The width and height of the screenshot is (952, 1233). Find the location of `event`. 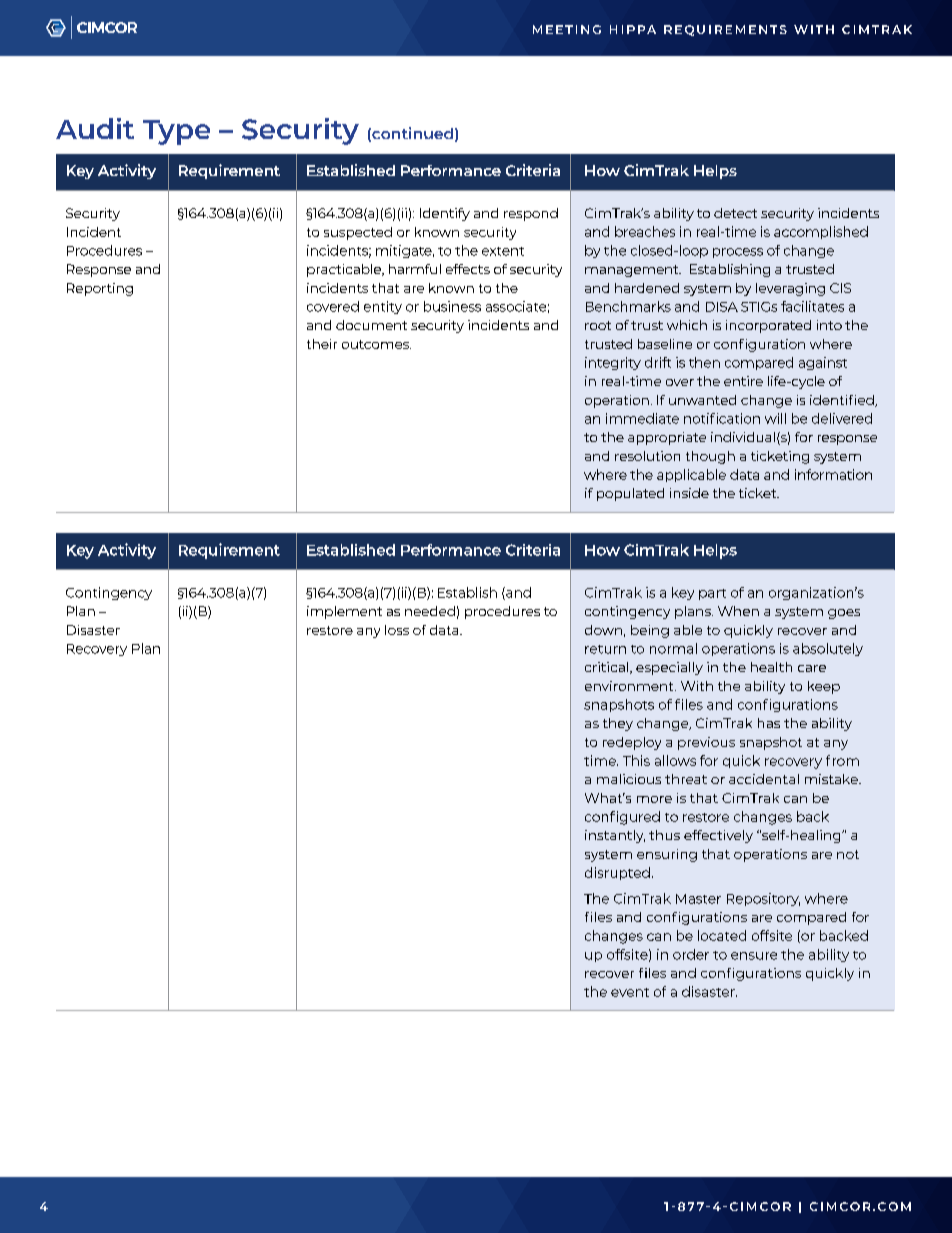

event is located at coordinates (630, 992).
